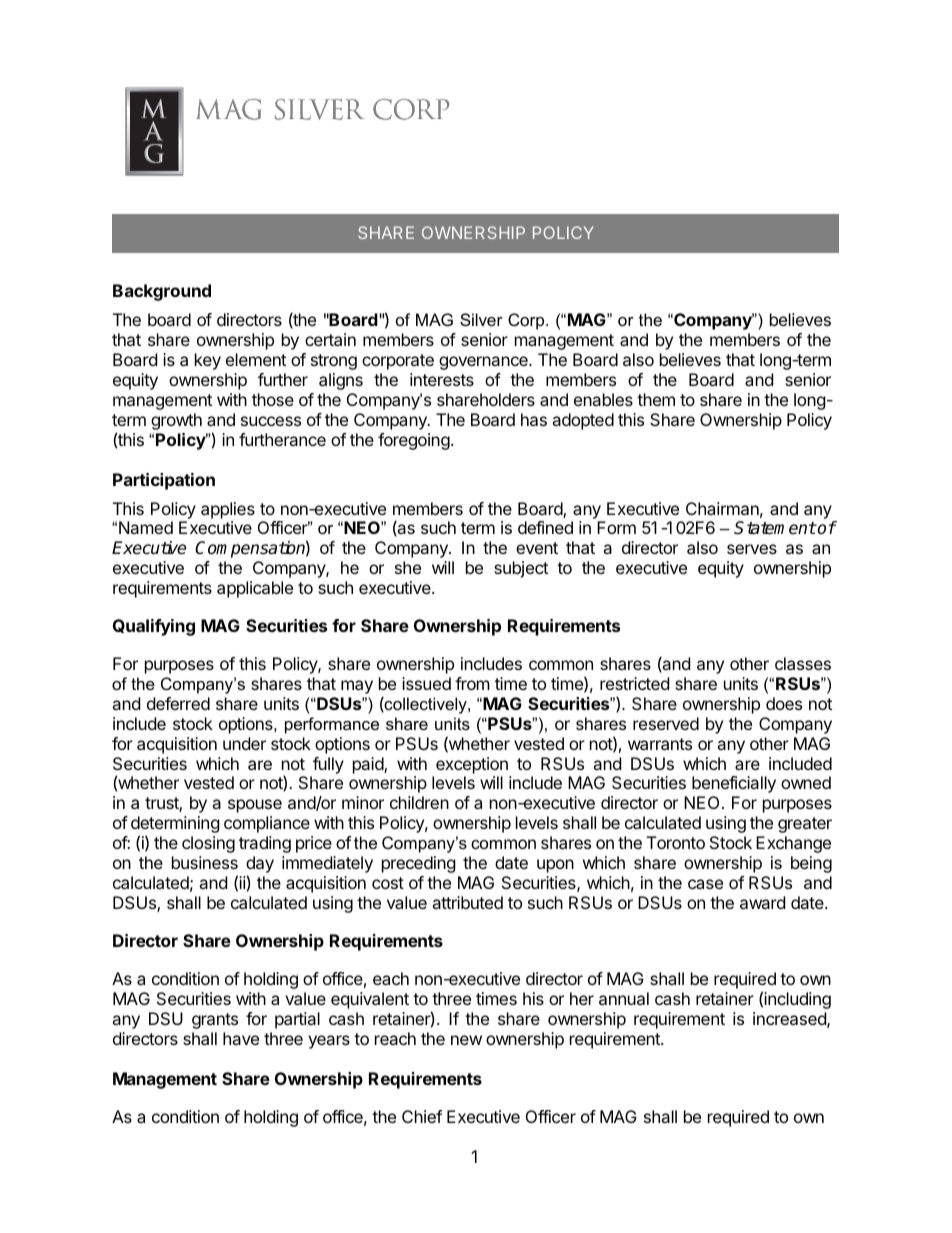 Image resolution: width=952 pixels, height=1233 pixels. I want to click on have, so click(241, 1038).
